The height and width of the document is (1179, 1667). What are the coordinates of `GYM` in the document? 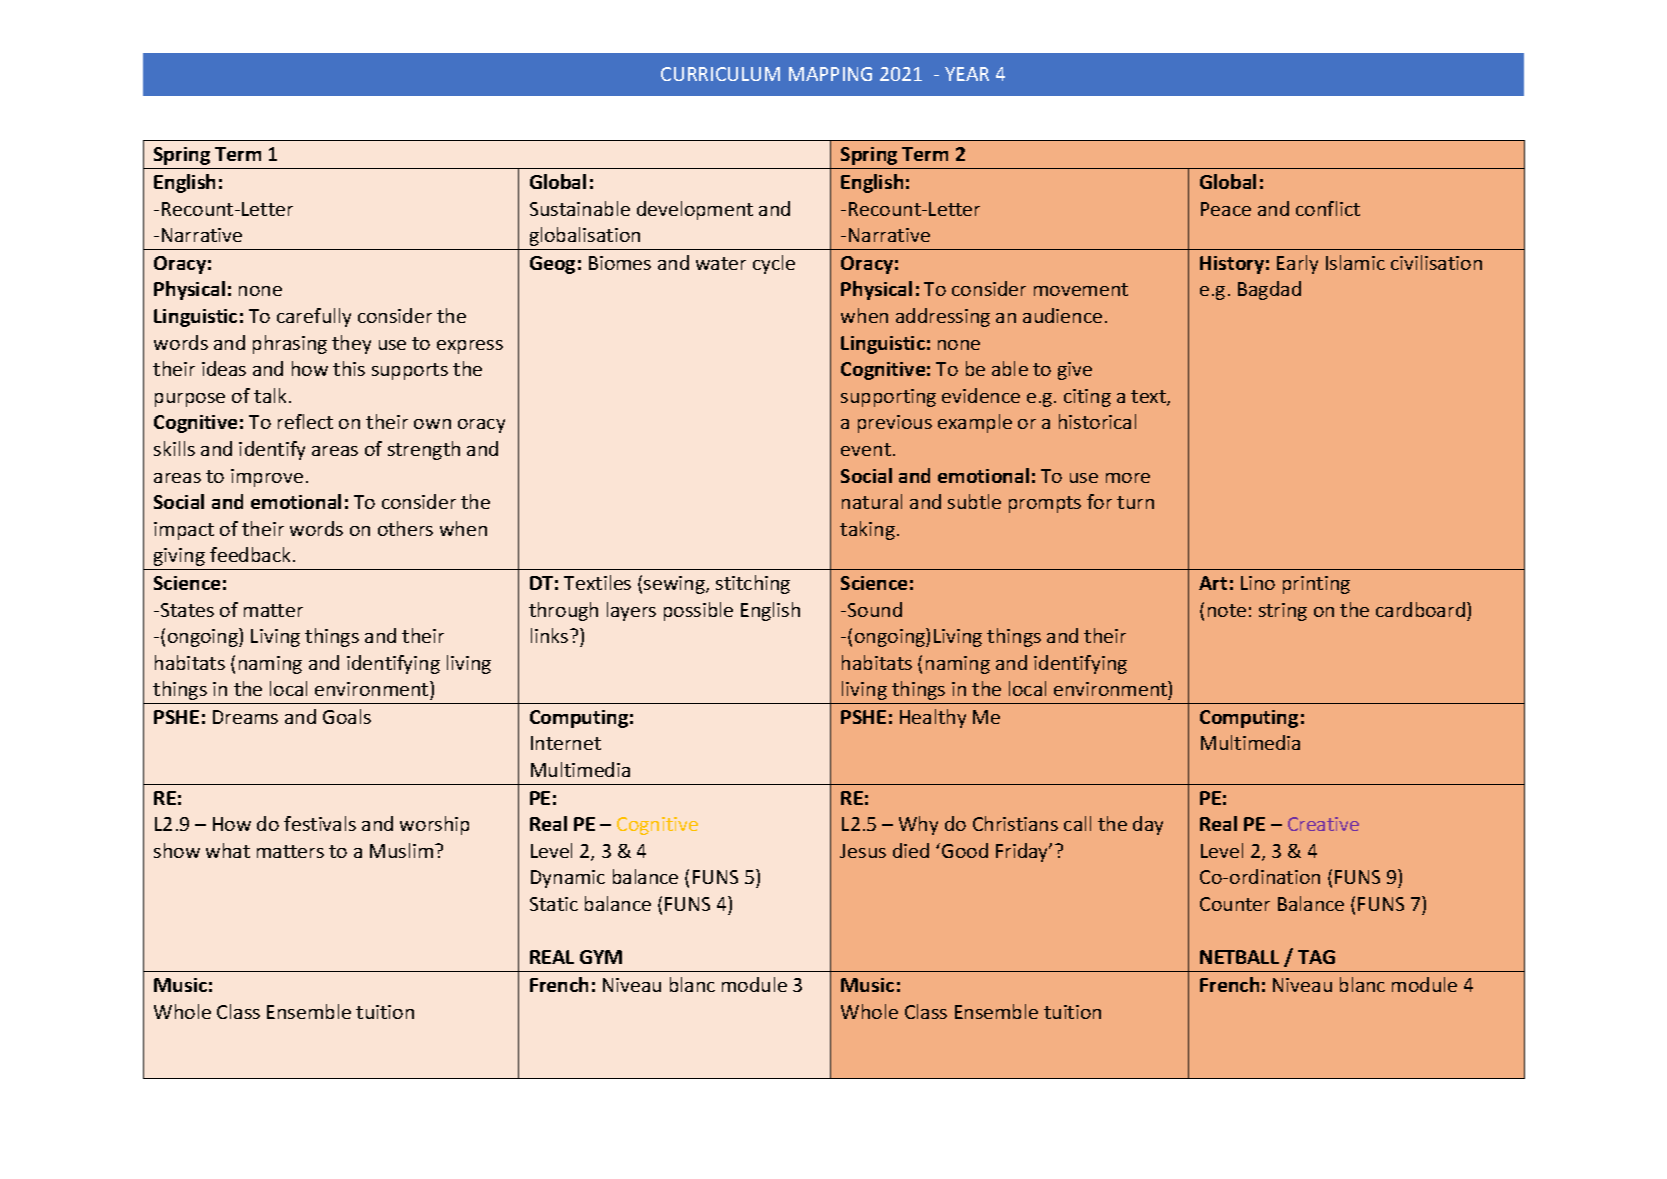 It's located at (601, 957).
